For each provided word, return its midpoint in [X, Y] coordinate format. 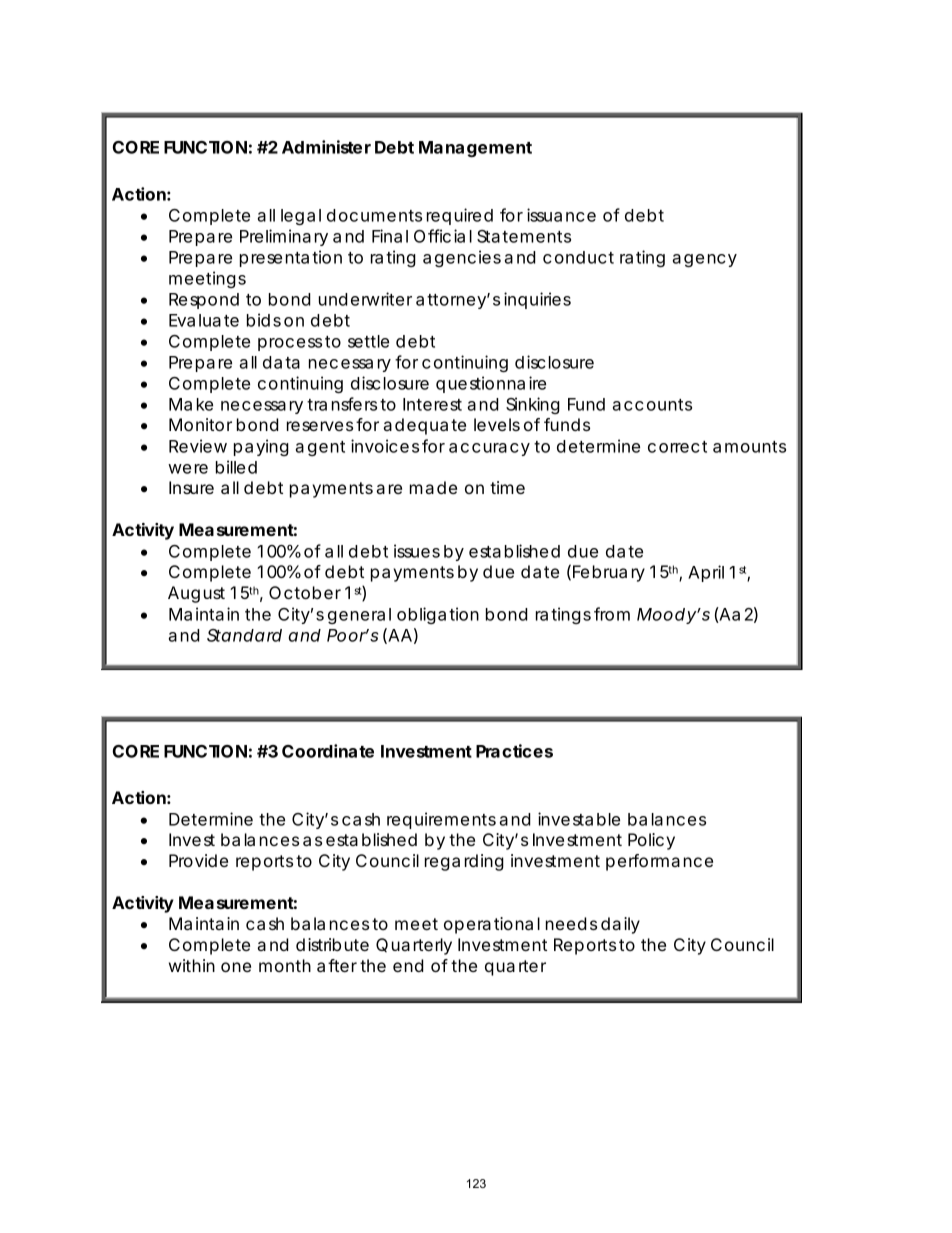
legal [301, 217]
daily [620, 925]
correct [677, 447]
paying [261, 447]
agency [704, 260]
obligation [438, 615]
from [612, 614]
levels [497, 424]
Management [475, 149]
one [236, 967]
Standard [244, 635]
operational [492, 925]
